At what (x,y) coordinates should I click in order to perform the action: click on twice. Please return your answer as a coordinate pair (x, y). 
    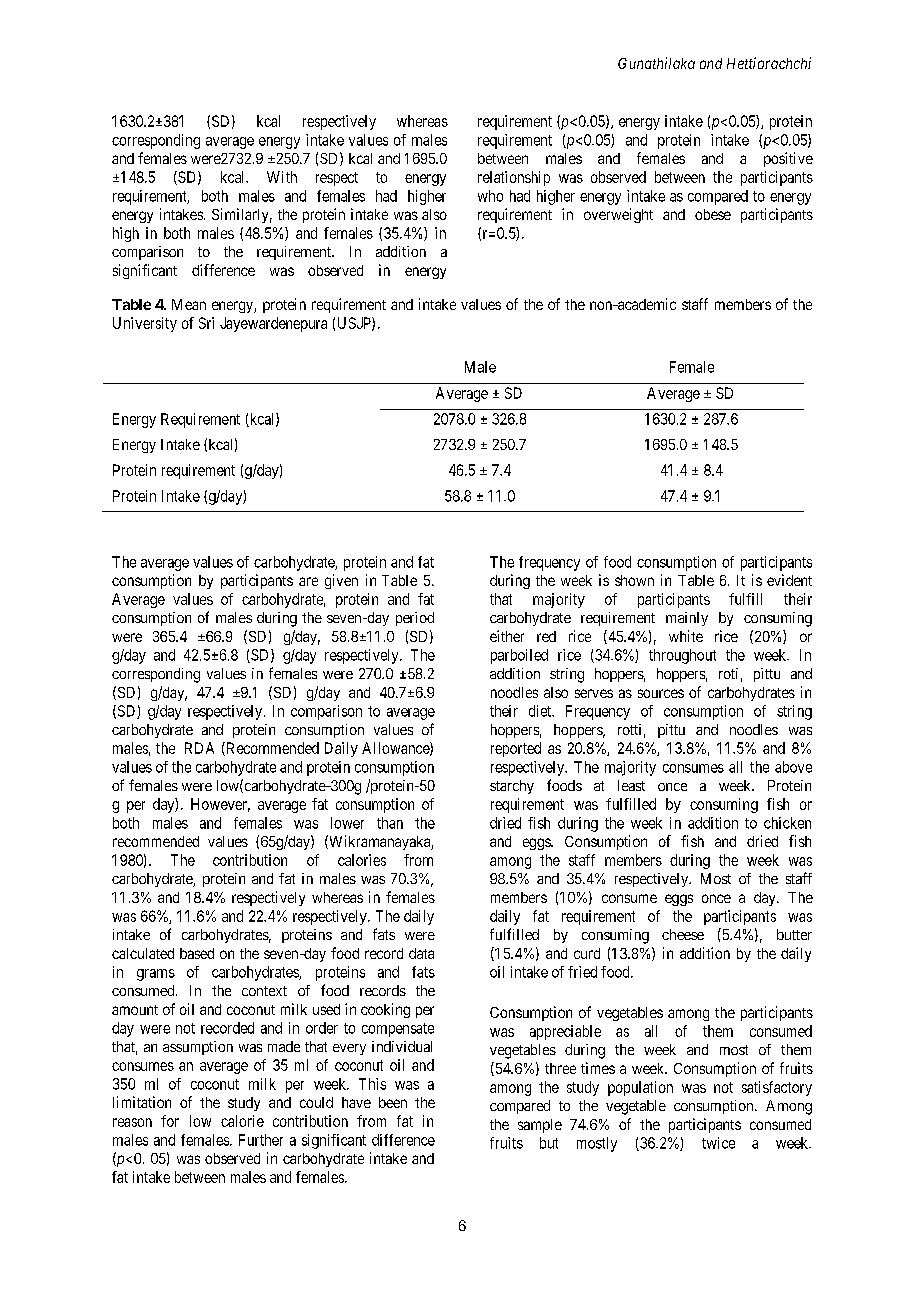
    Looking at the image, I should click on (718, 1143).
